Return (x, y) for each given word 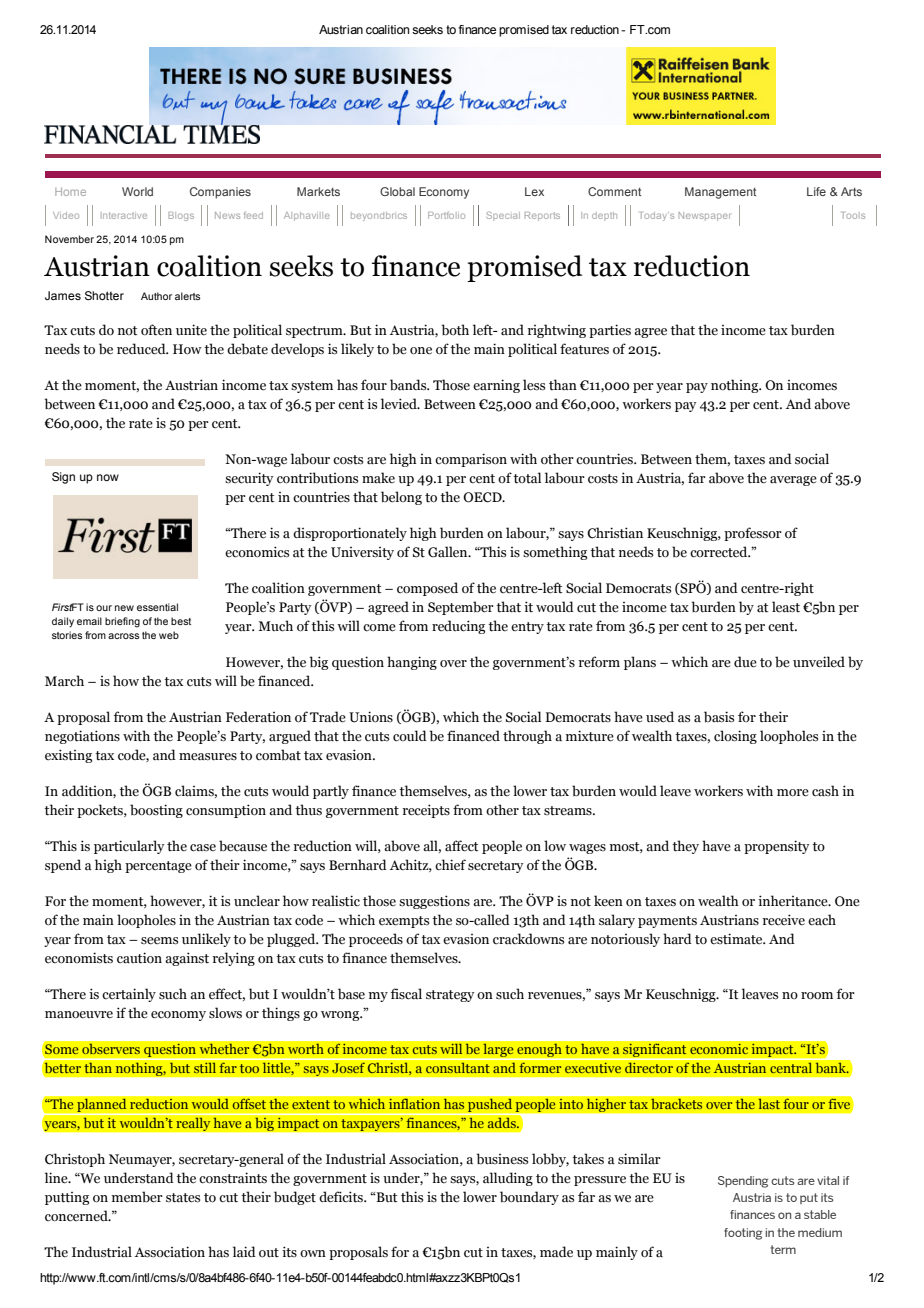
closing (735, 737)
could (410, 736)
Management (720, 193)
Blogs (181, 216)
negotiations (82, 737)
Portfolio (446, 215)
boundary (529, 1198)
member (137, 1197)
